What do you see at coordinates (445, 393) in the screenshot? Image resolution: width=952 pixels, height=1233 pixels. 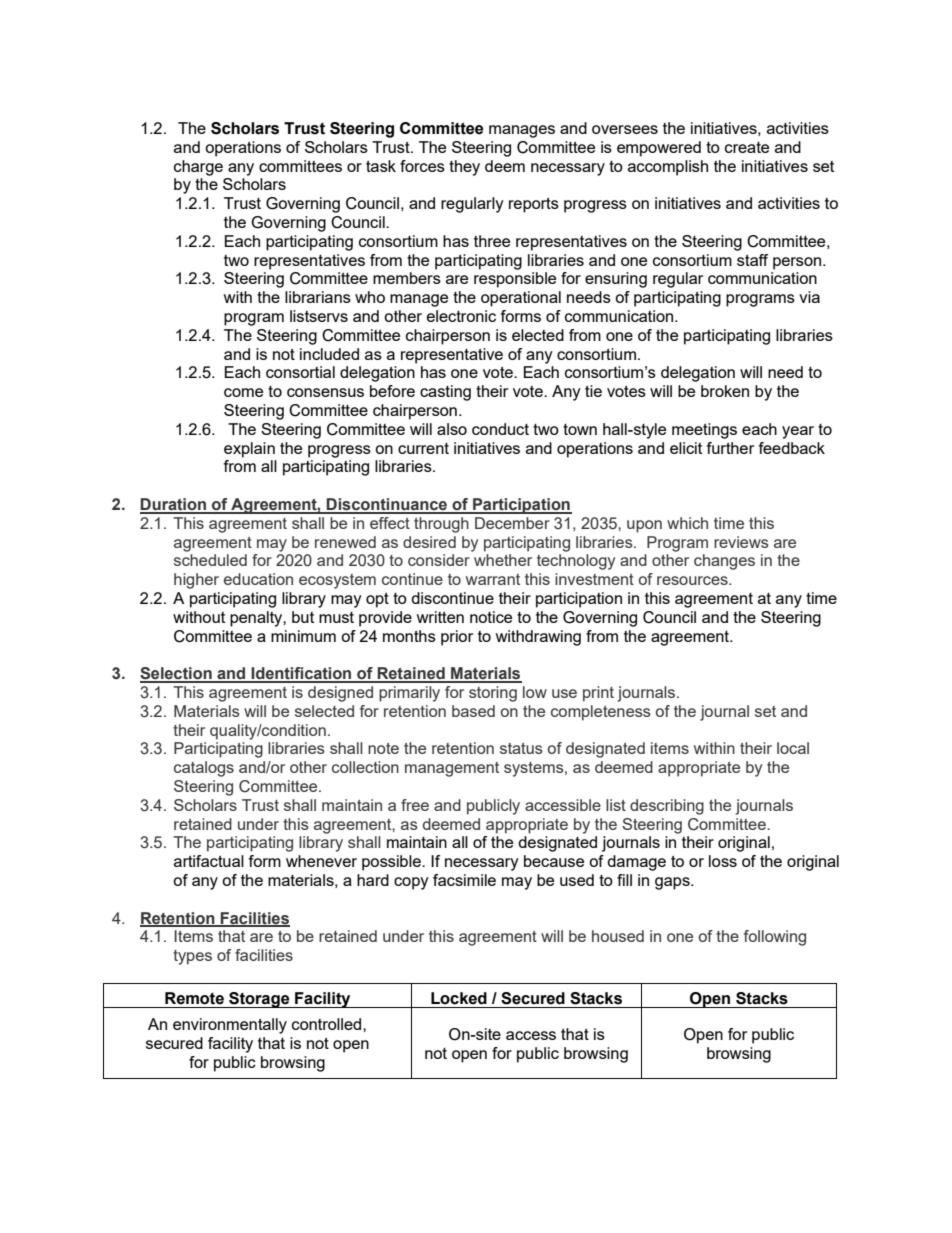 I see `casting` at bounding box center [445, 393].
